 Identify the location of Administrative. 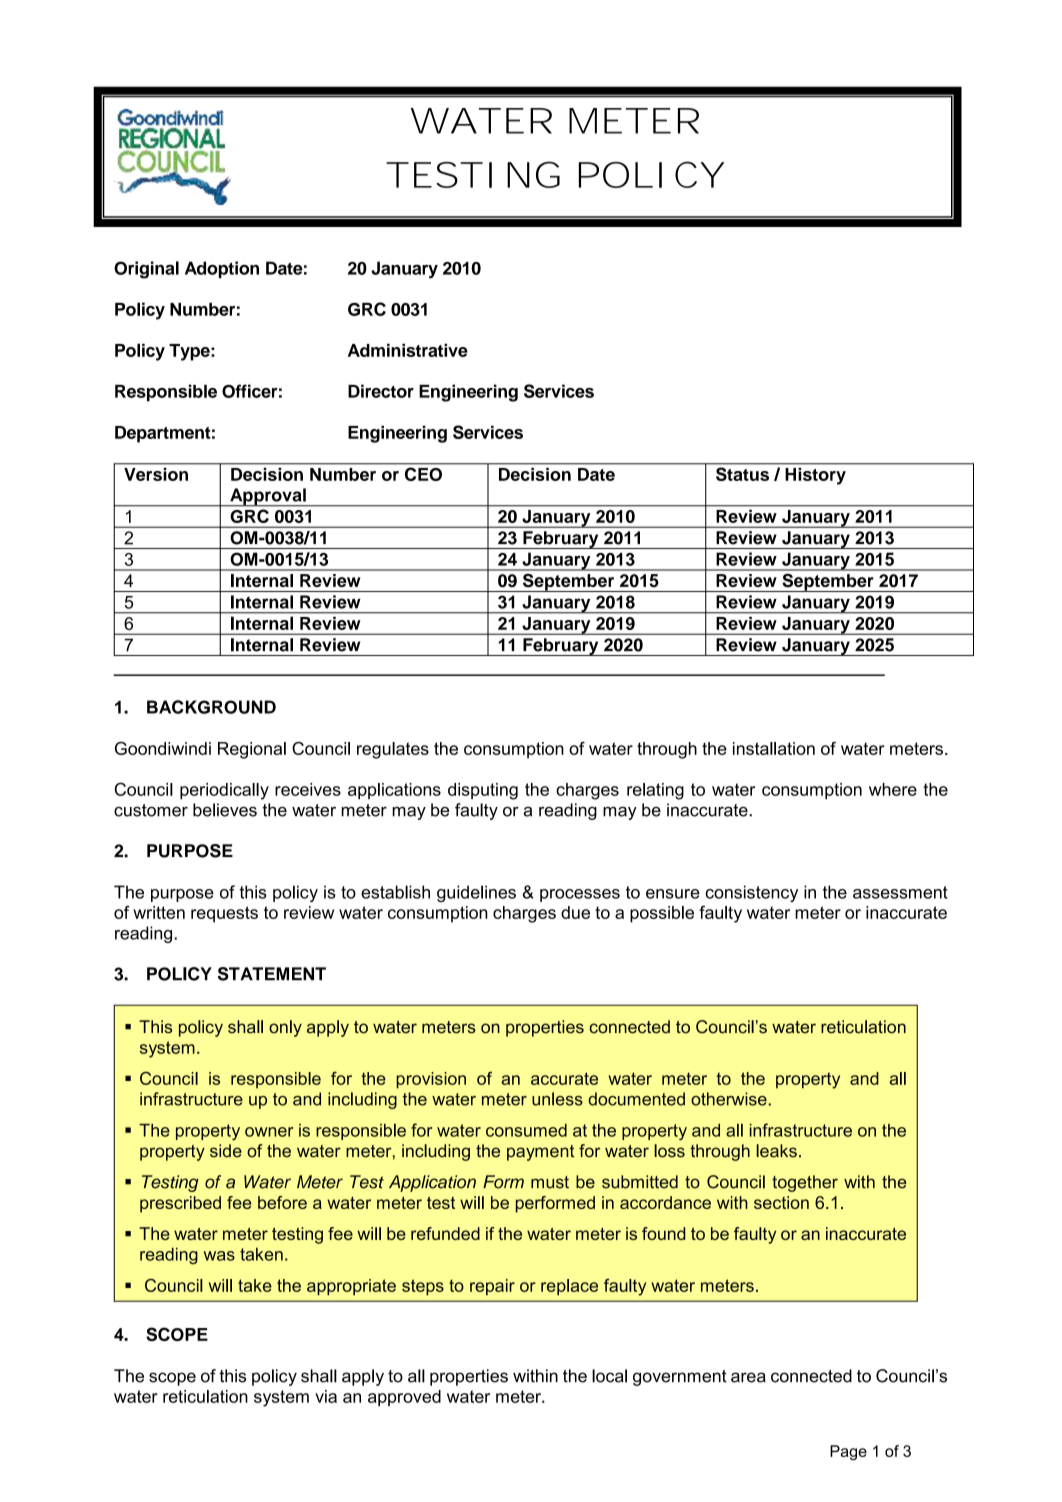
(408, 350).
